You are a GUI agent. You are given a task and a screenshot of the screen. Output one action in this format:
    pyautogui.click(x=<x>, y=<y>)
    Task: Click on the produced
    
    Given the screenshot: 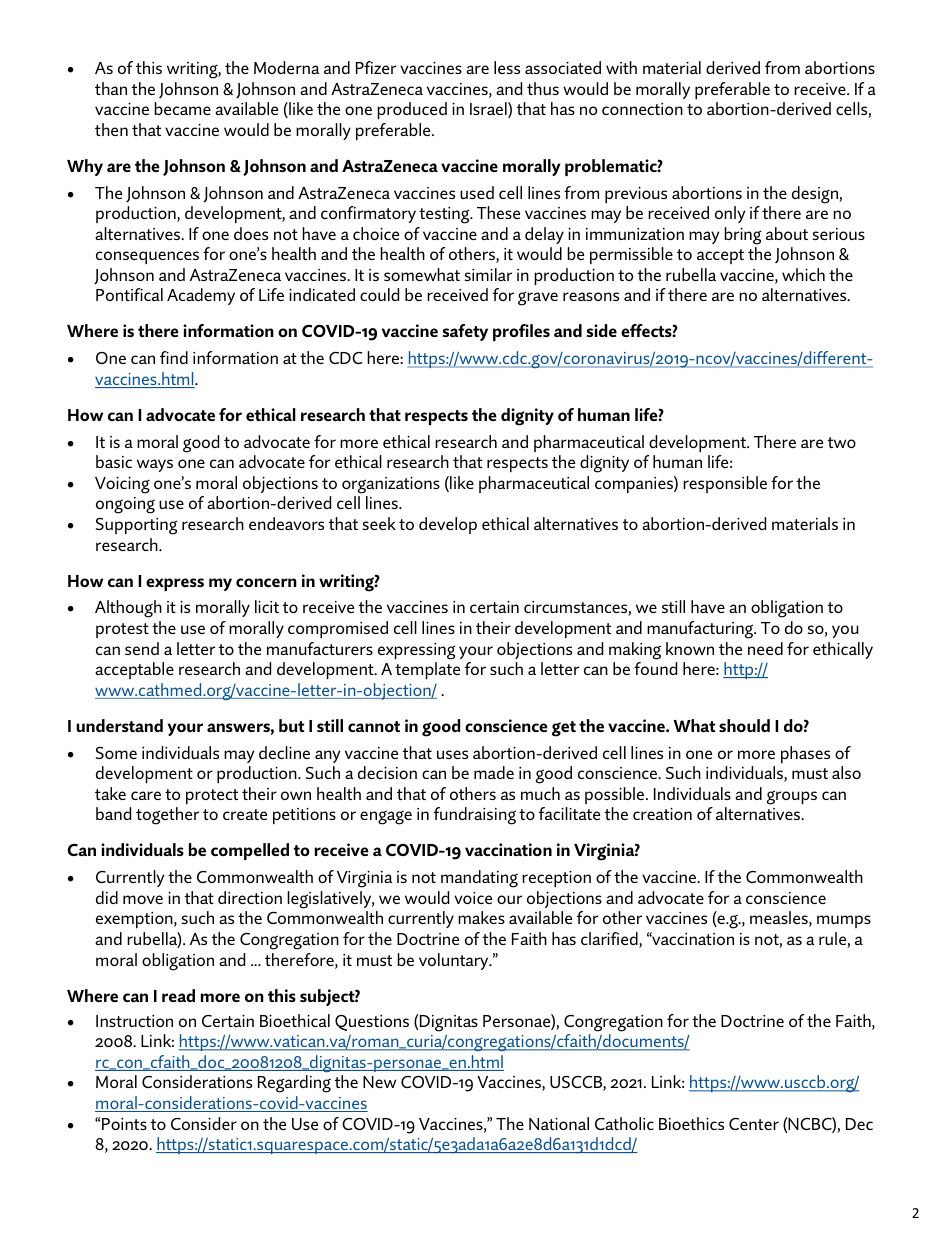 What is the action you would take?
    pyautogui.click(x=412, y=110)
